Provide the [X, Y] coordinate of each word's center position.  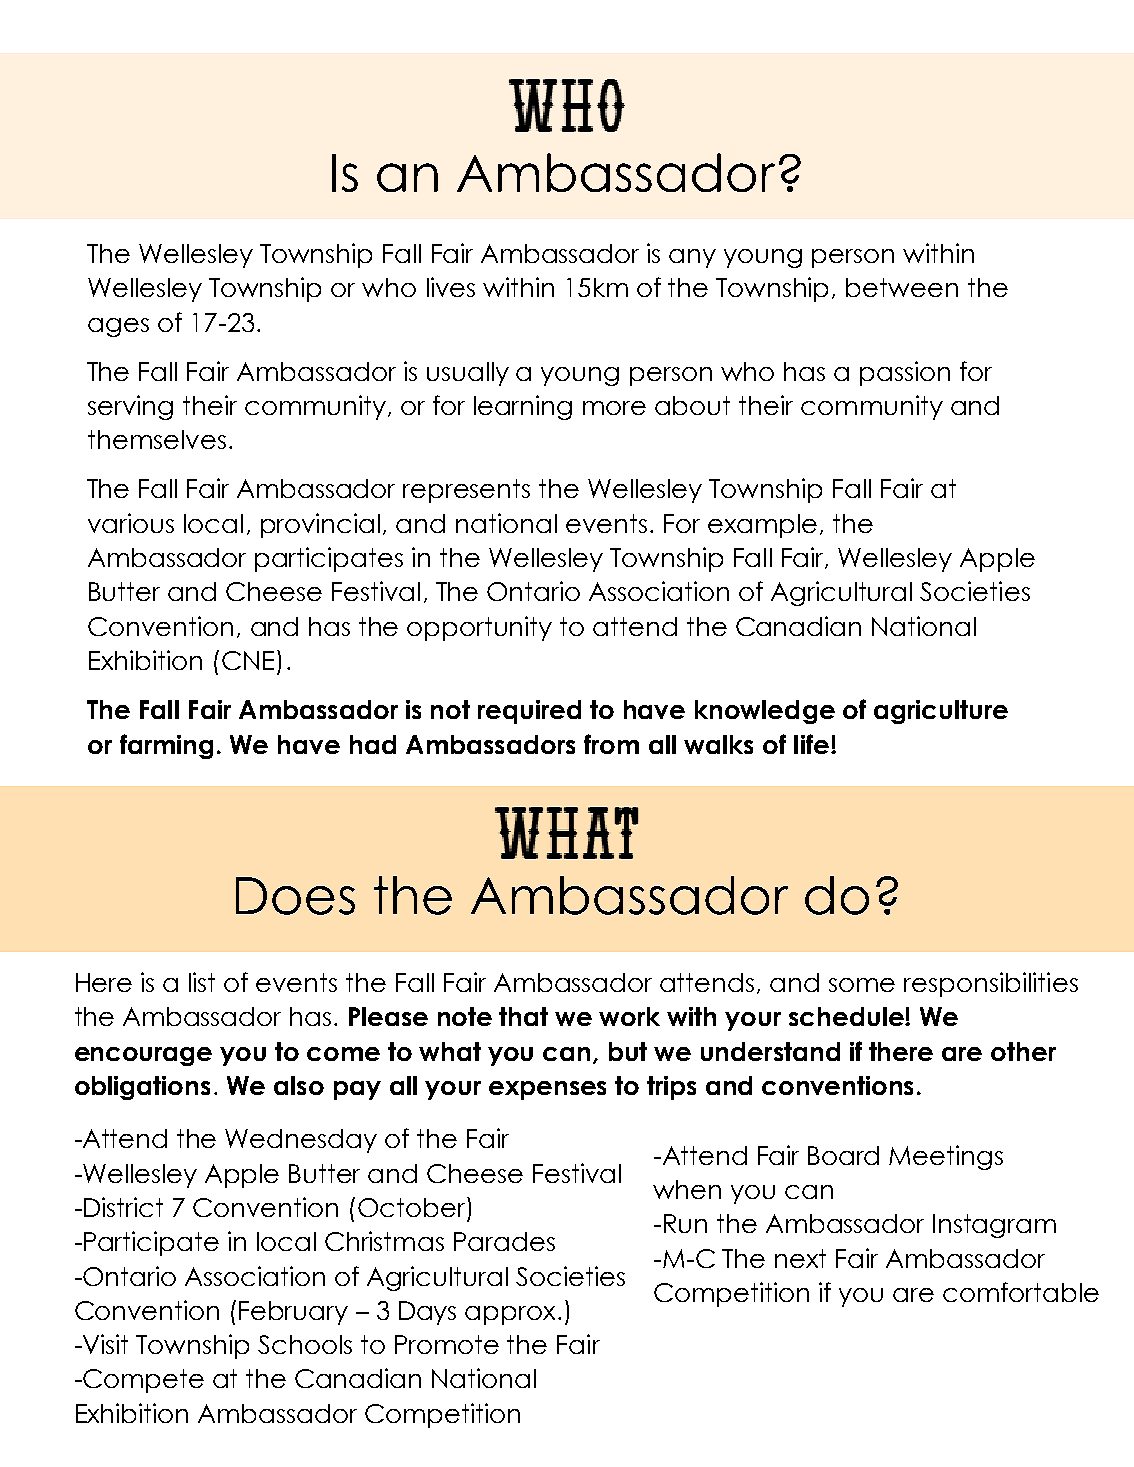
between [902, 287]
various [131, 523]
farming [166, 746]
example [762, 526]
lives [451, 287]
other [1023, 1051]
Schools [305, 1344]
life [811, 744]
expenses [547, 1090]
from [611, 744]
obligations [142, 1088]
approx [512, 1315]
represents [466, 491]
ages [118, 327]
